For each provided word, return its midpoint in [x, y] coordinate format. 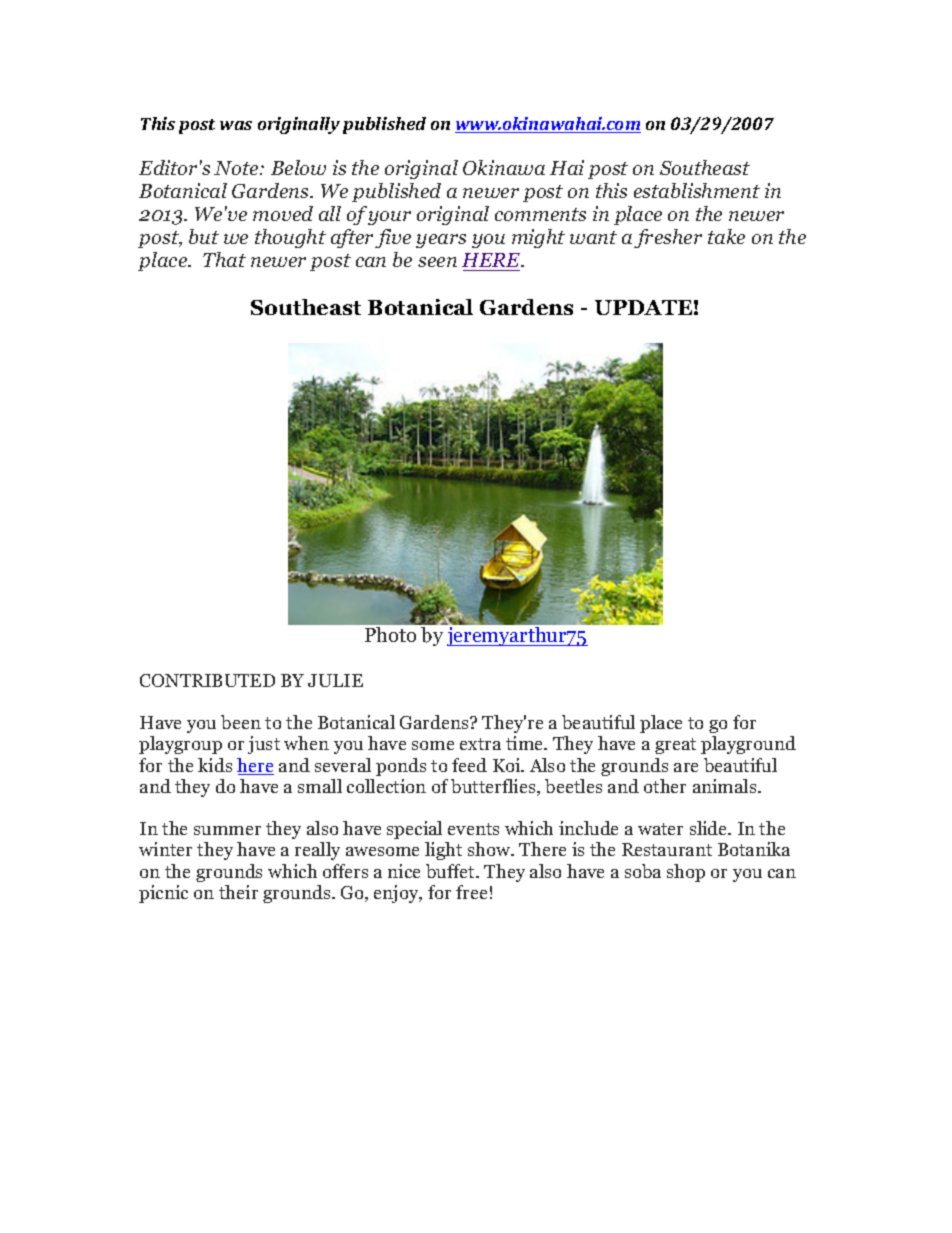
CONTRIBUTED [207, 680]
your [389, 218]
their [238, 892]
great [675, 746]
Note [237, 168]
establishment [697, 190]
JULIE [335, 680]
